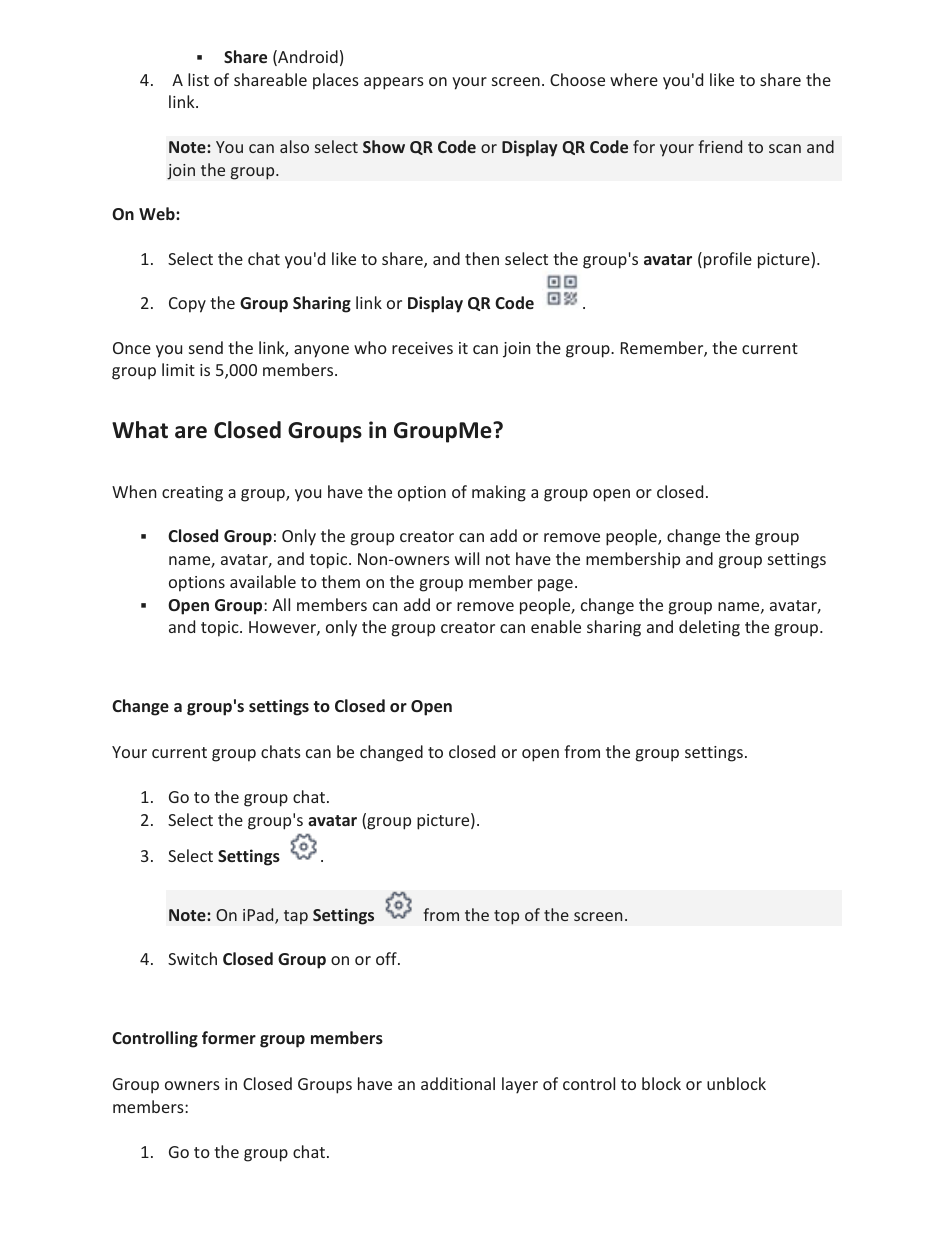  What do you see at coordinates (198, 79) in the document?
I see `list` at bounding box center [198, 79].
